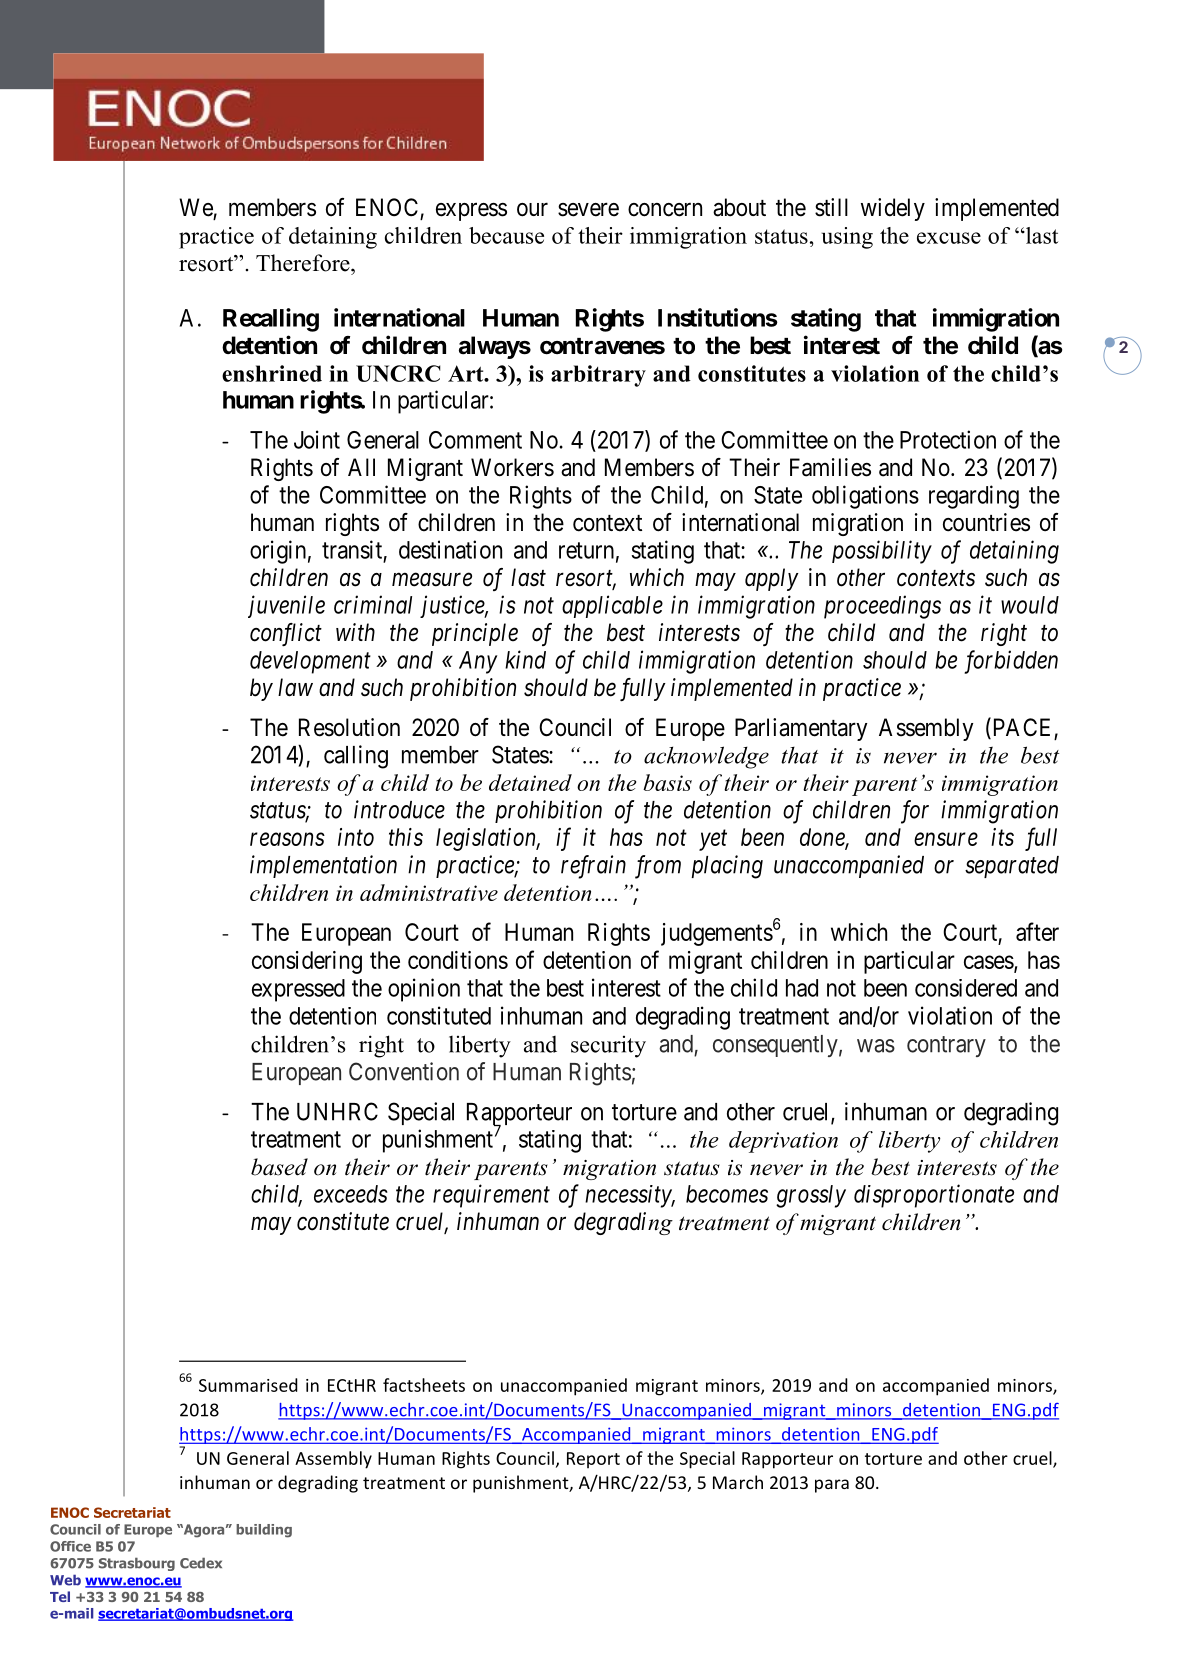 The image size is (1186, 1678). What do you see at coordinates (525, 659) in the image?
I see `kind` at bounding box center [525, 659].
